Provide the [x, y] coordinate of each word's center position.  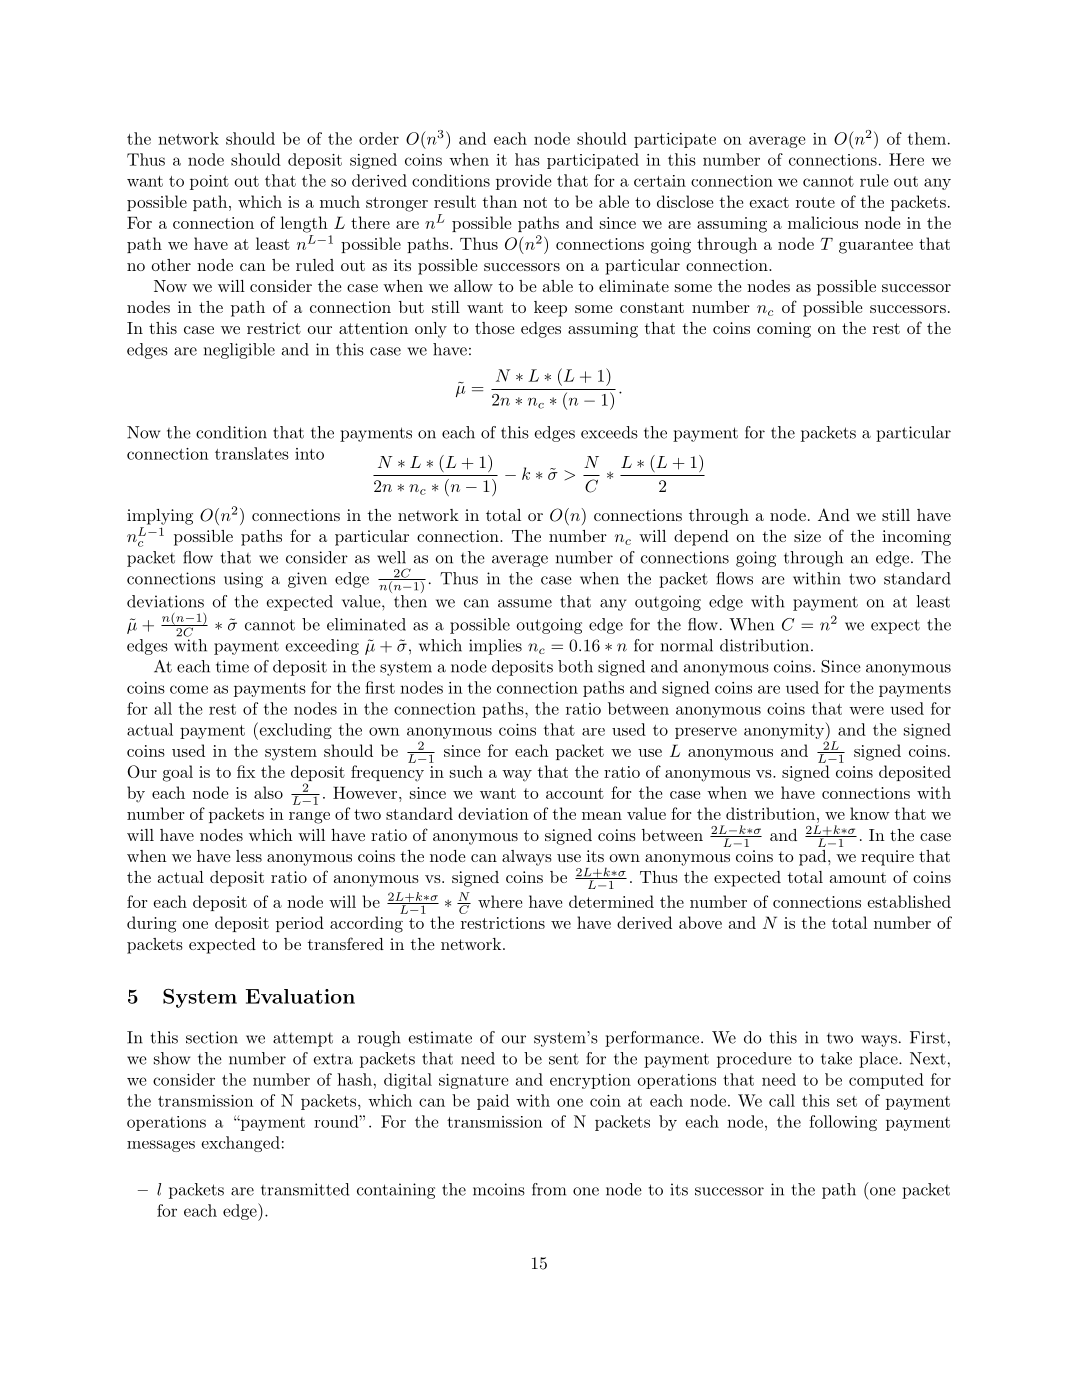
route [815, 202]
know [869, 813]
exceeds [609, 432]
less [249, 856]
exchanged [240, 1144]
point [209, 182]
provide [524, 182]
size [807, 536]
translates [252, 453]
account [575, 793]
